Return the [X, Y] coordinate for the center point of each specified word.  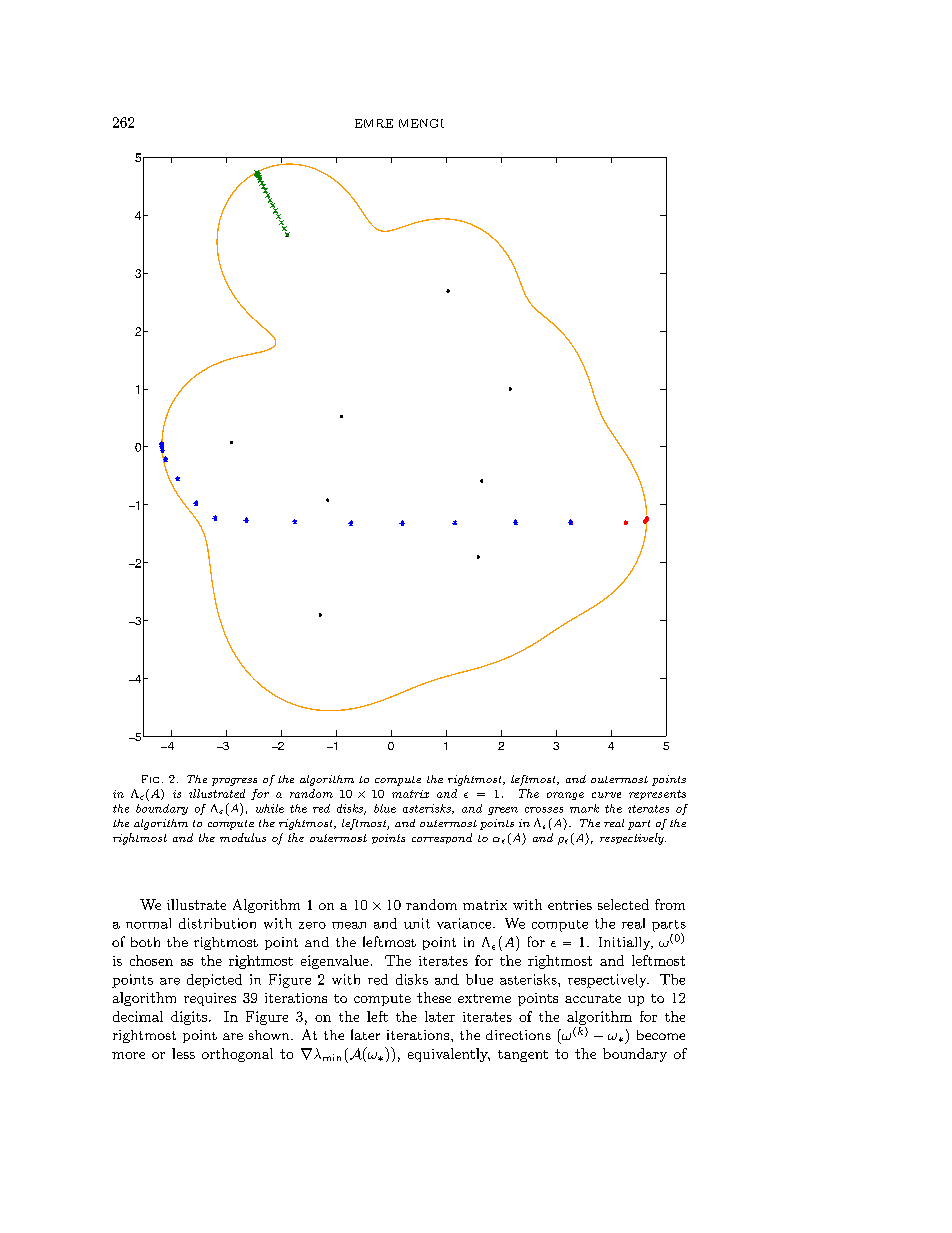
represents [657, 795]
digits [189, 1018]
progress [234, 782]
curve [606, 795]
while [270, 808]
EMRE [374, 123]
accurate [593, 998]
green [503, 811]
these [434, 997]
